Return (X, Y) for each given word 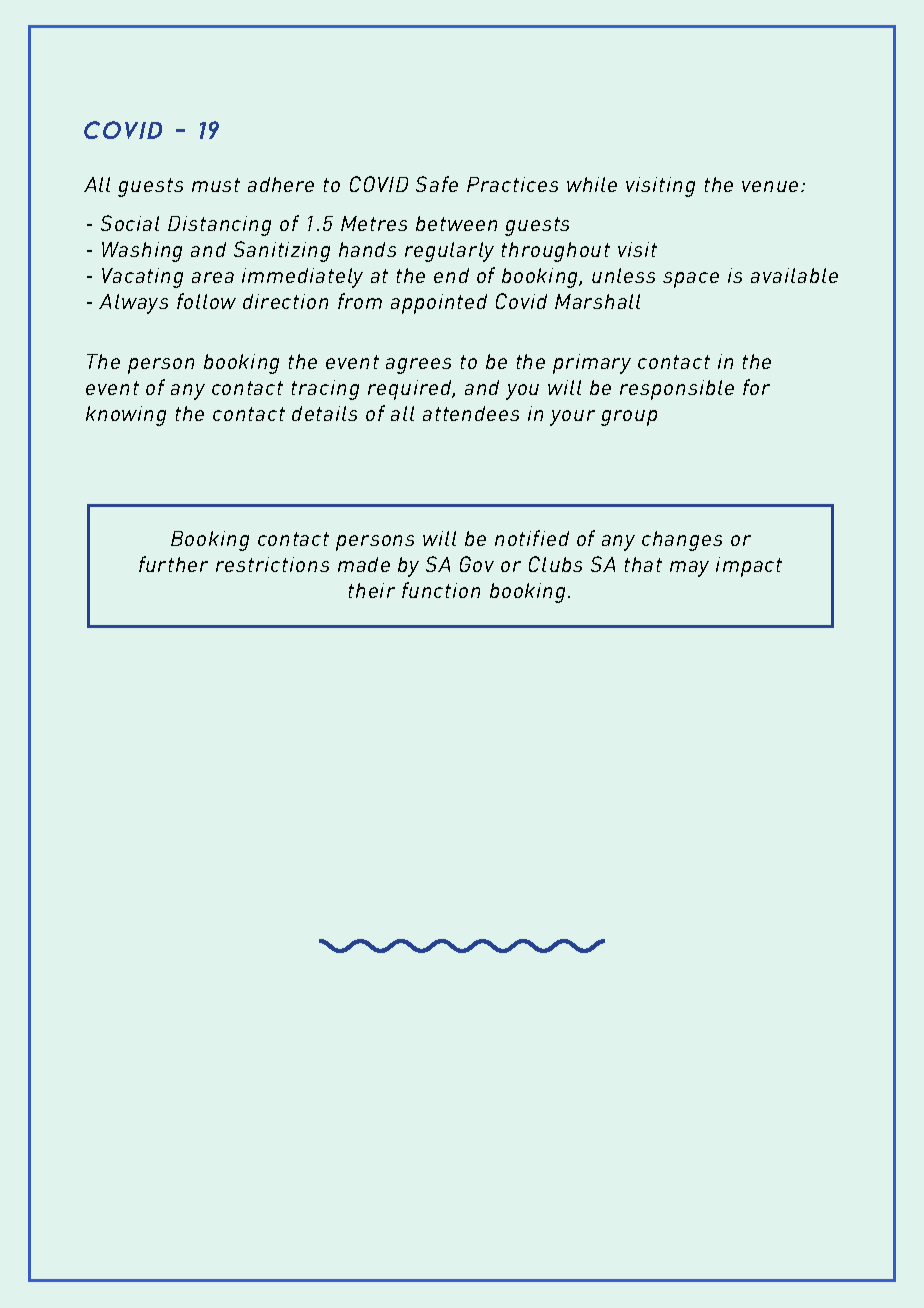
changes (682, 541)
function (441, 590)
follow (206, 301)
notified (532, 538)
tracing (325, 390)
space (691, 280)
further (173, 564)
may (689, 569)
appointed (439, 304)
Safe (437, 184)
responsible (677, 390)
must (216, 185)
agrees (418, 366)
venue (770, 186)
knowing (126, 416)
